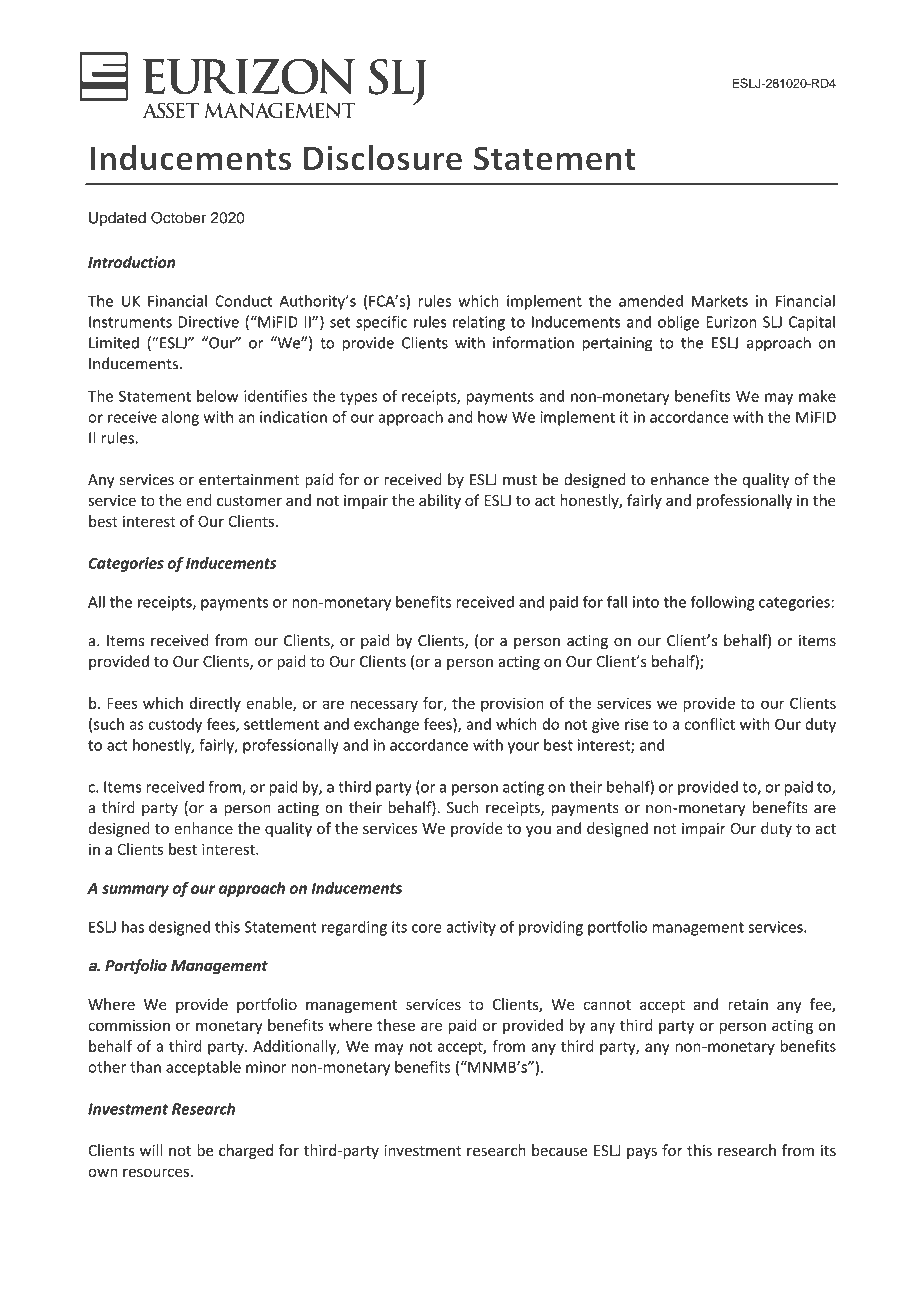 The image size is (924, 1309). I want to click on ability, so click(440, 501).
